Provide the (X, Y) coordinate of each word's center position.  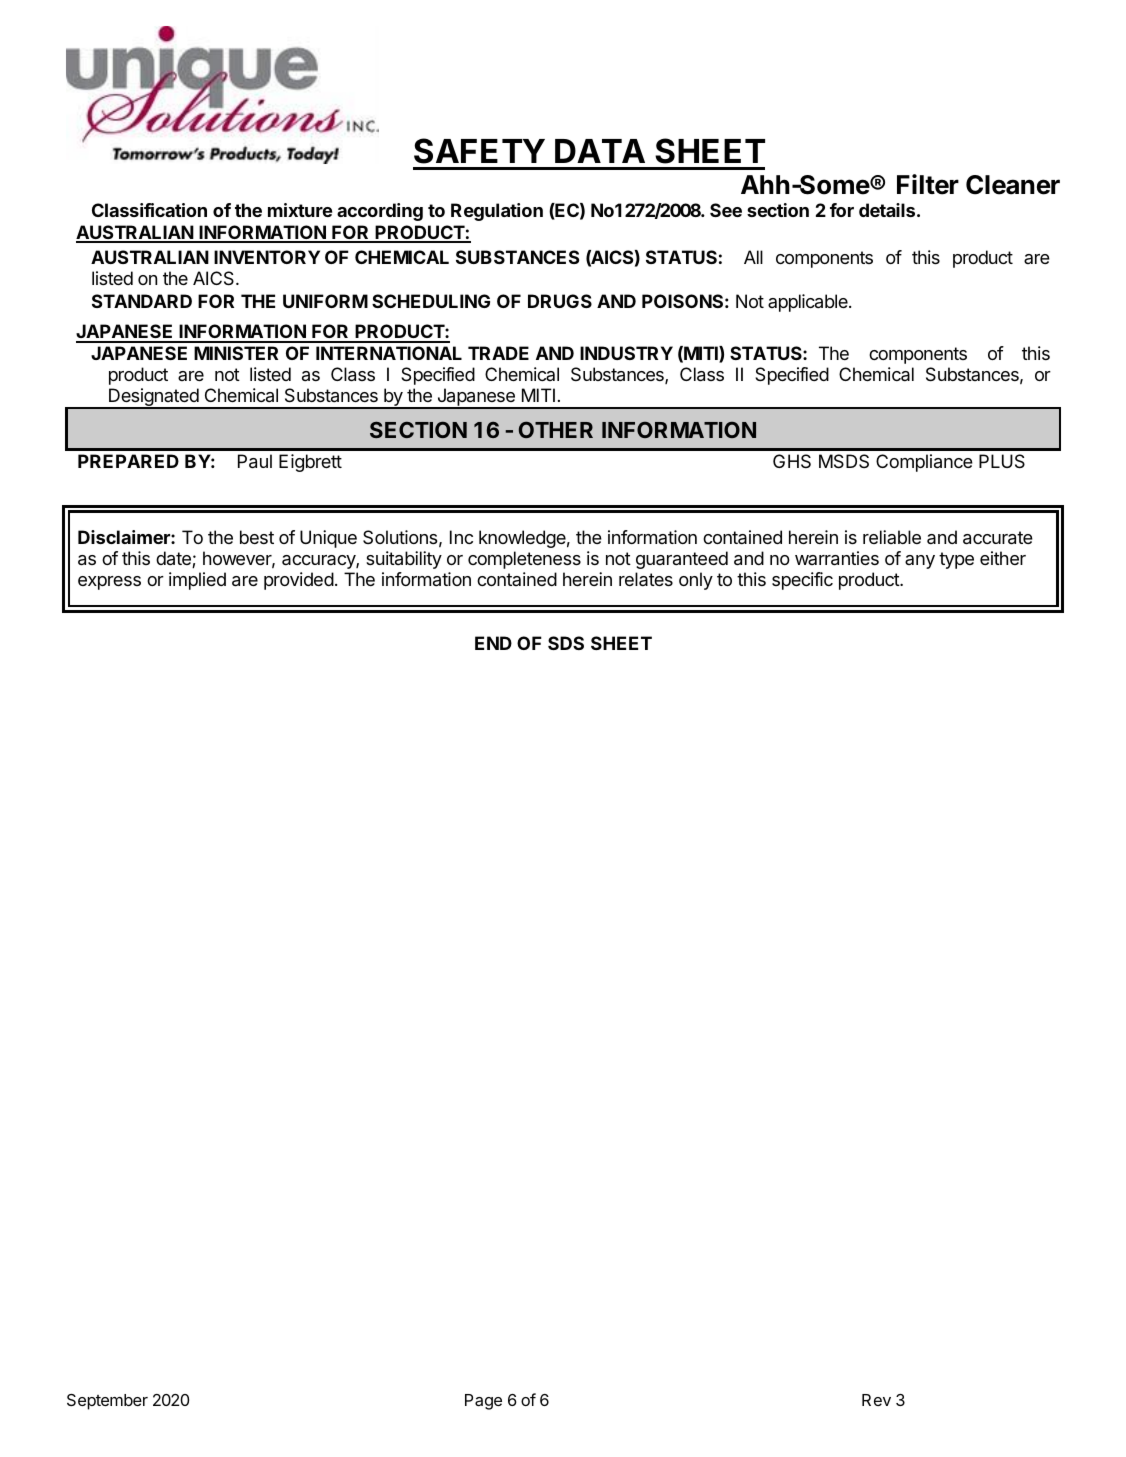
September (107, 1402)
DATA (600, 151)
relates (646, 579)
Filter (928, 184)
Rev (876, 1400)
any (920, 562)
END (493, 643)
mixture (300, 210)
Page (483, 1402)
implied (197, 581)
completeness (524, 560)
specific (802, 581)
